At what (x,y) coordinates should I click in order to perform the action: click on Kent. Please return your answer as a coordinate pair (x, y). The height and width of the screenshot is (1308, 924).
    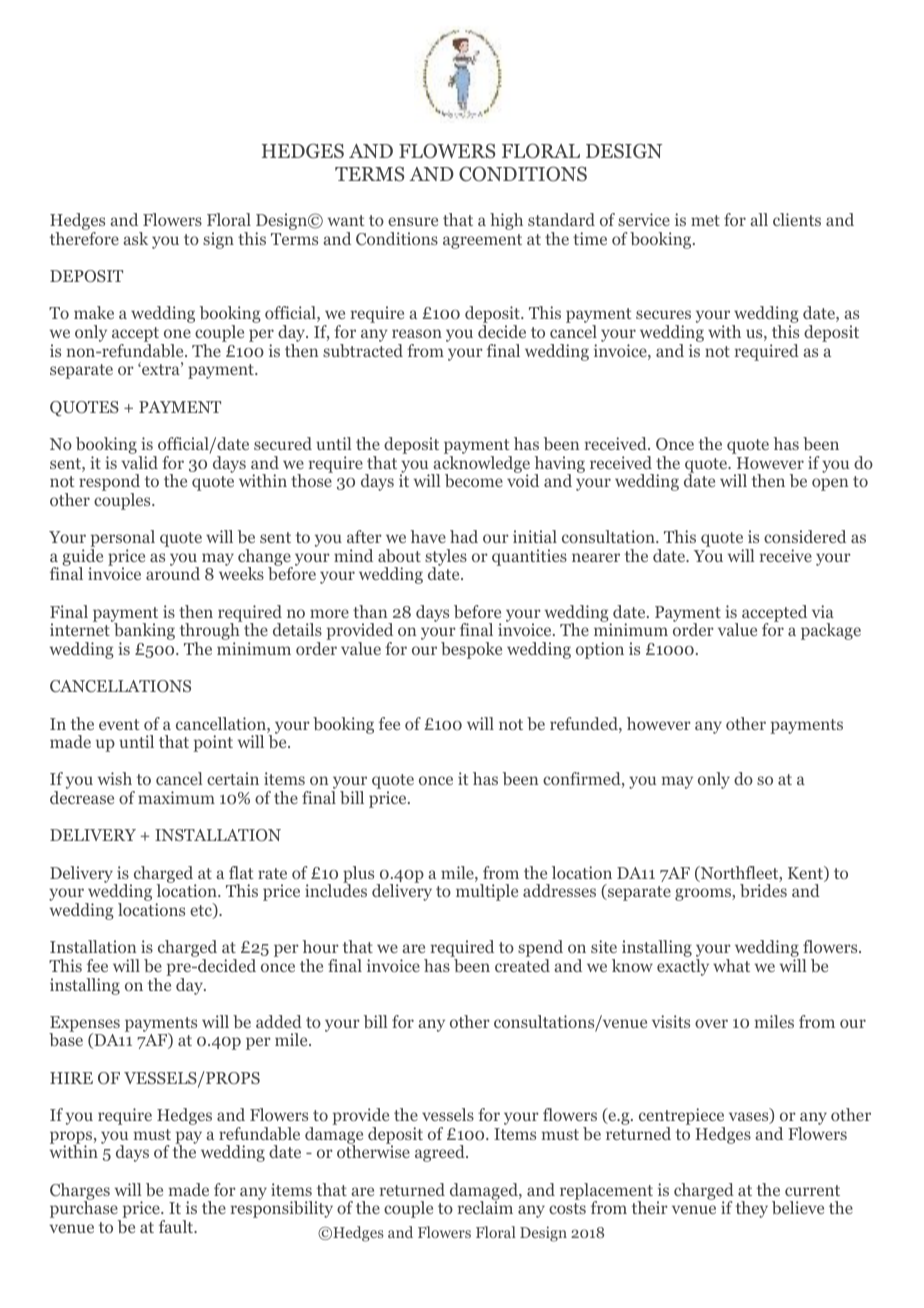
    Looking at the image, I should click on (807, 874).
